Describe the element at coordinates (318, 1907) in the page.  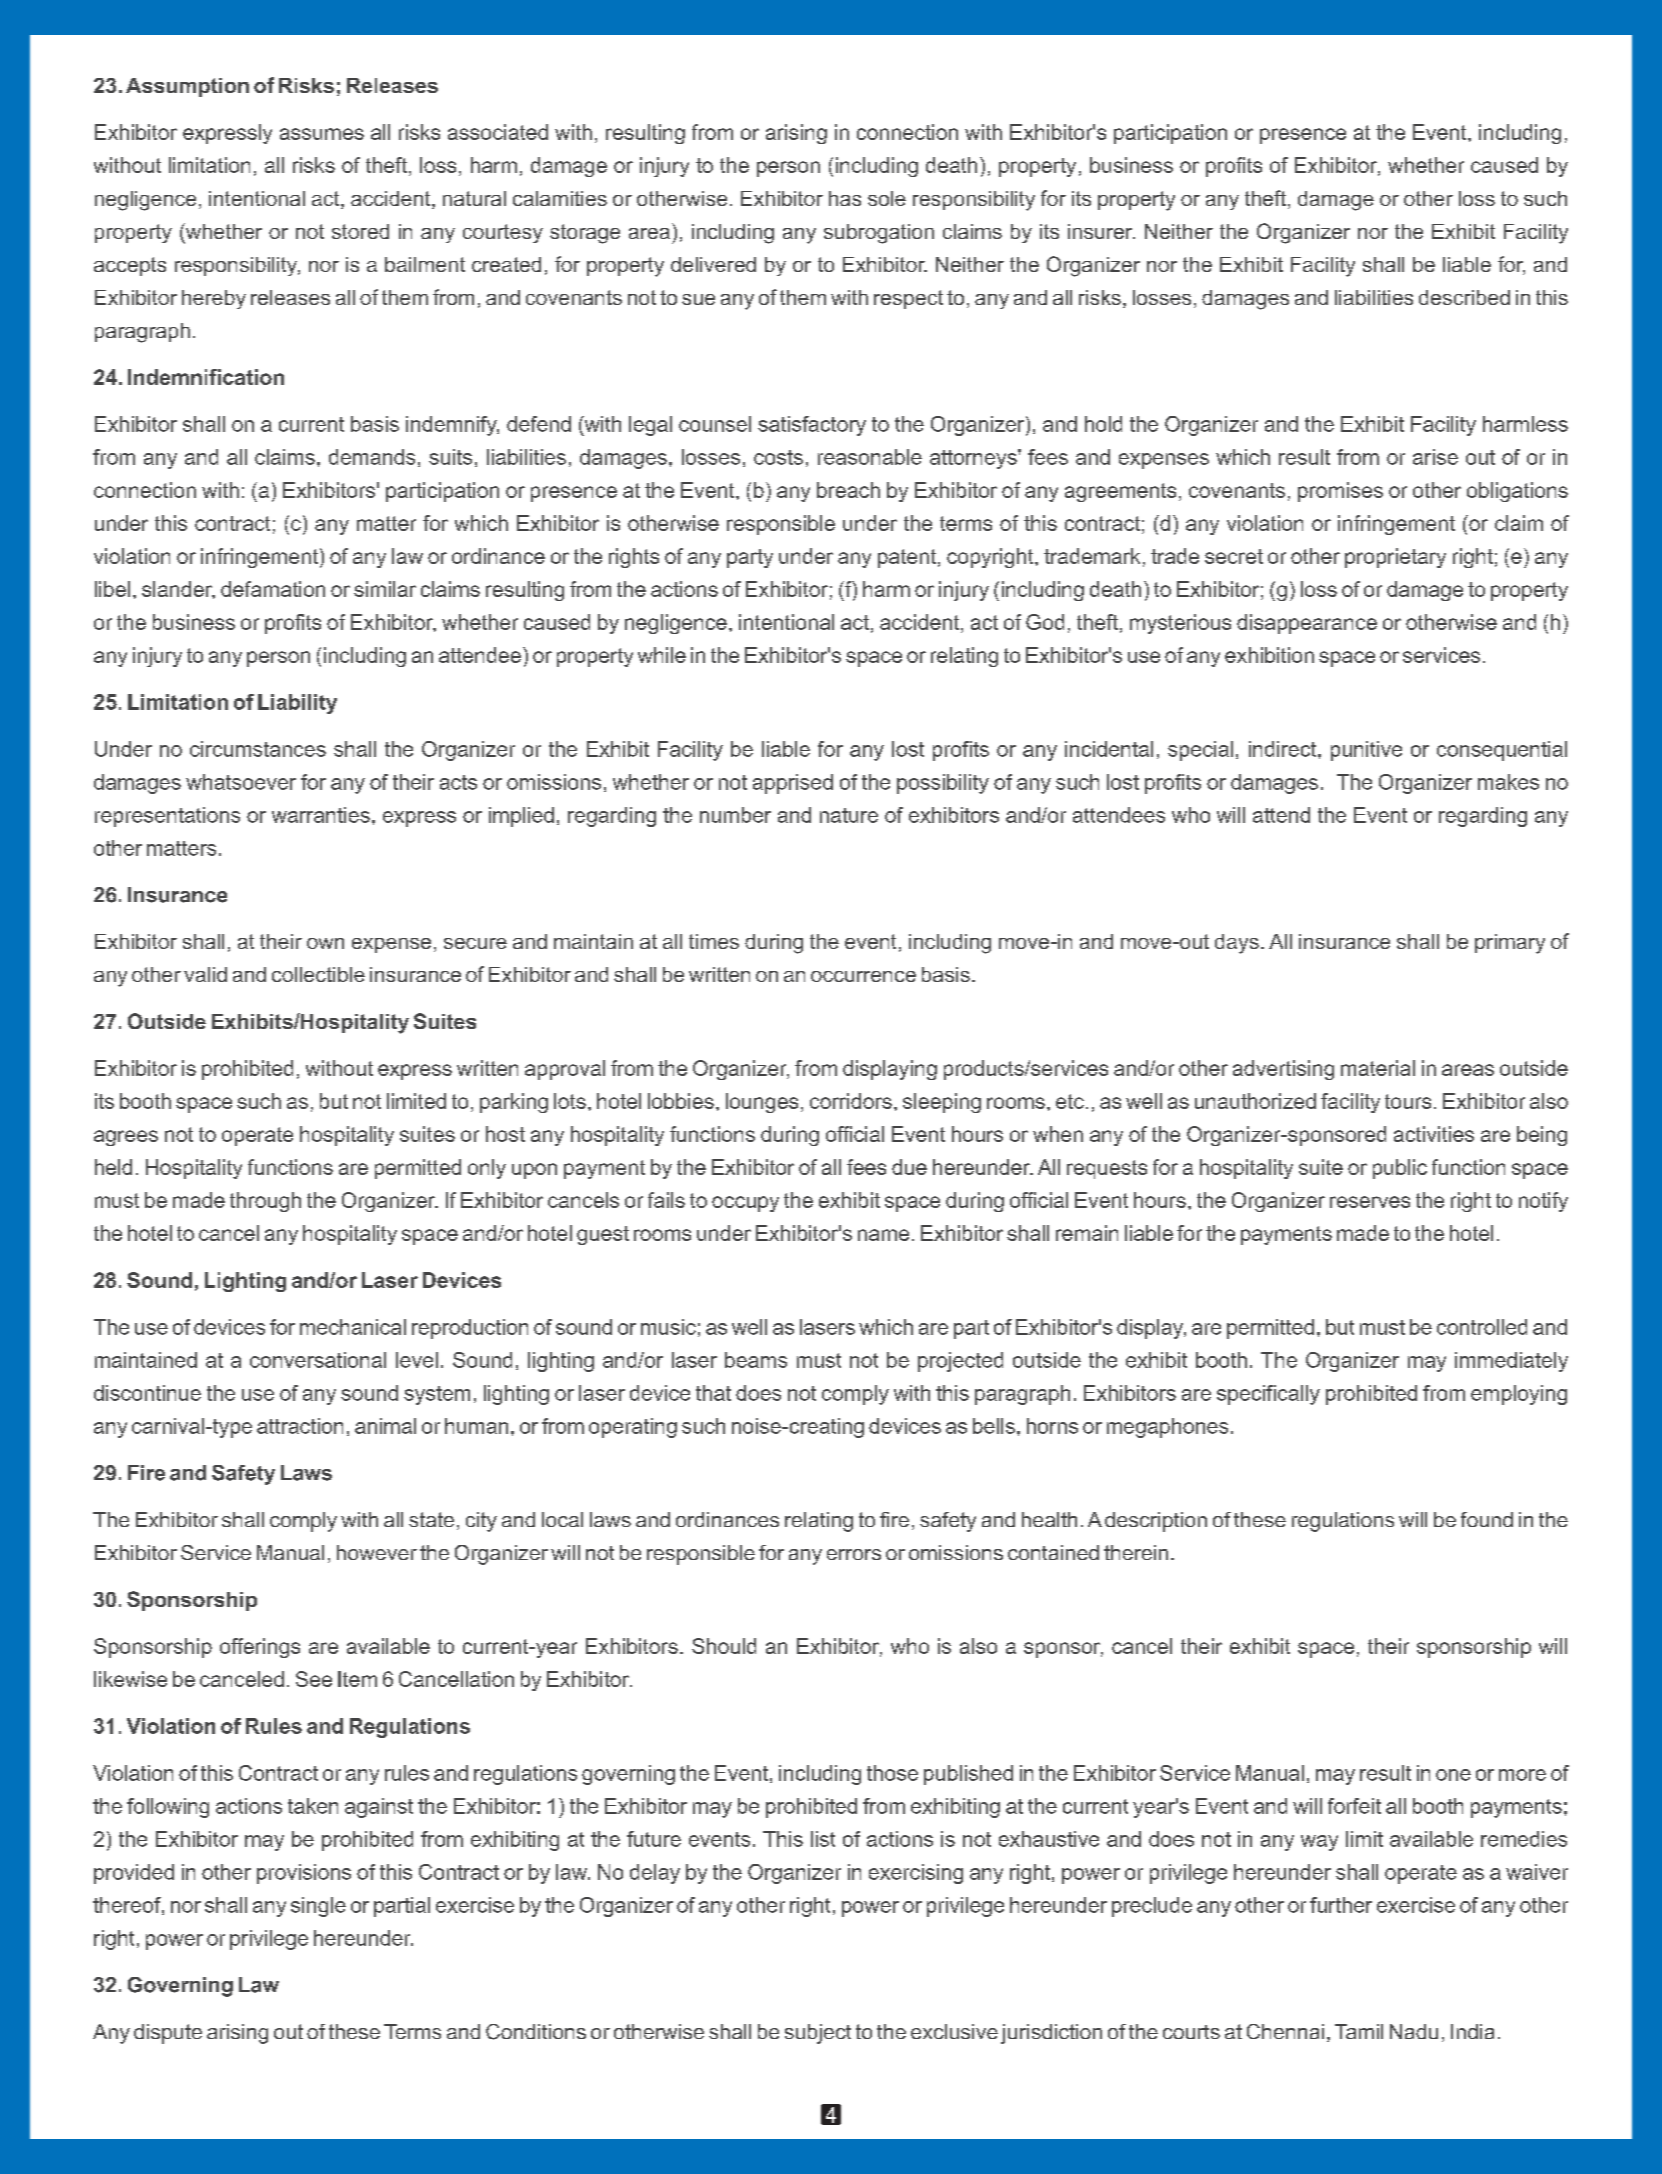
I see `single` at that location.
